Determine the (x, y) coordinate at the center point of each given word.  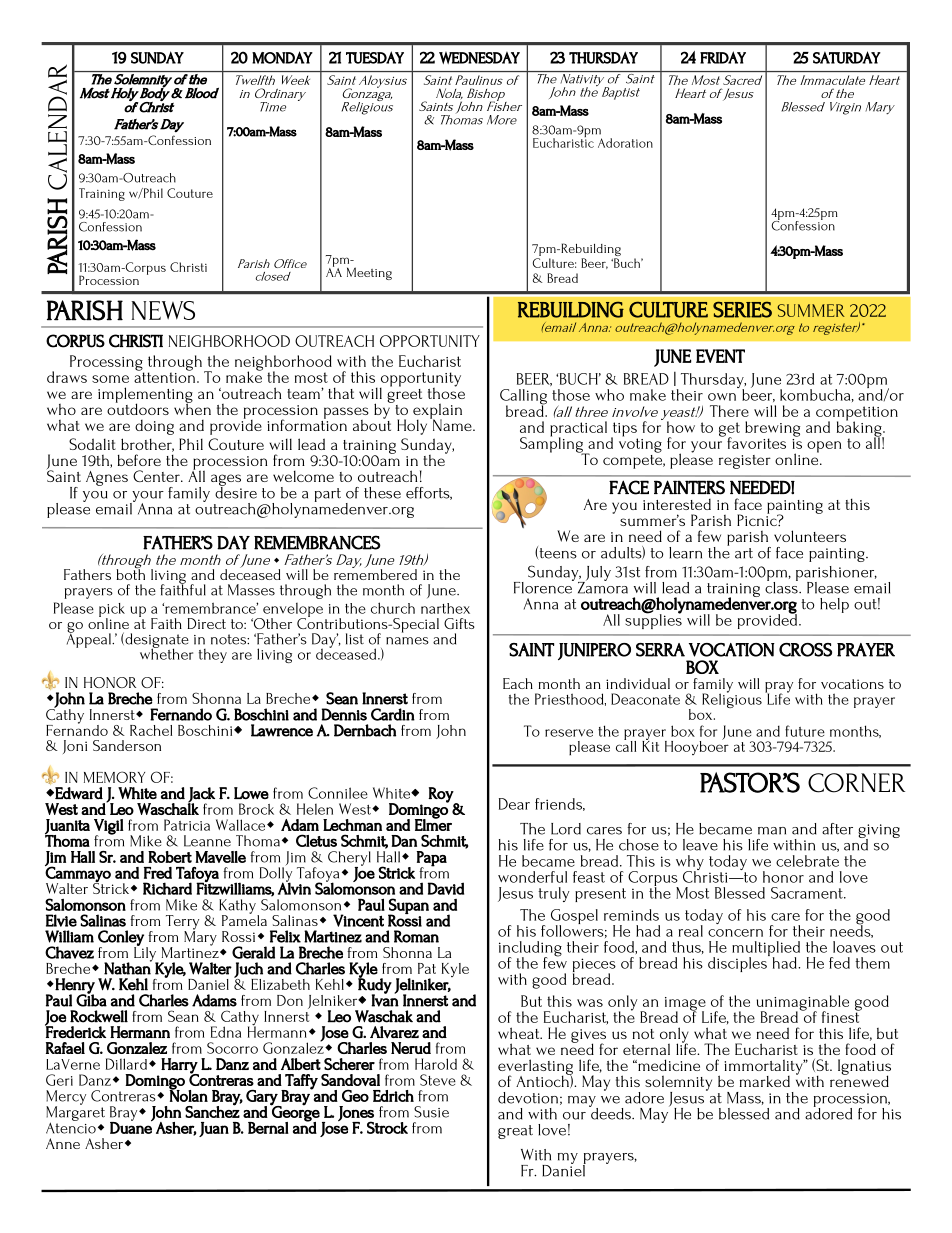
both (131, 573)
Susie (431, 1112)
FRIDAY (723, 57)
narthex (445, 608)
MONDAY (282, 57)
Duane (131, 1127)
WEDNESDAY (479, 58)
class (782, 586)
